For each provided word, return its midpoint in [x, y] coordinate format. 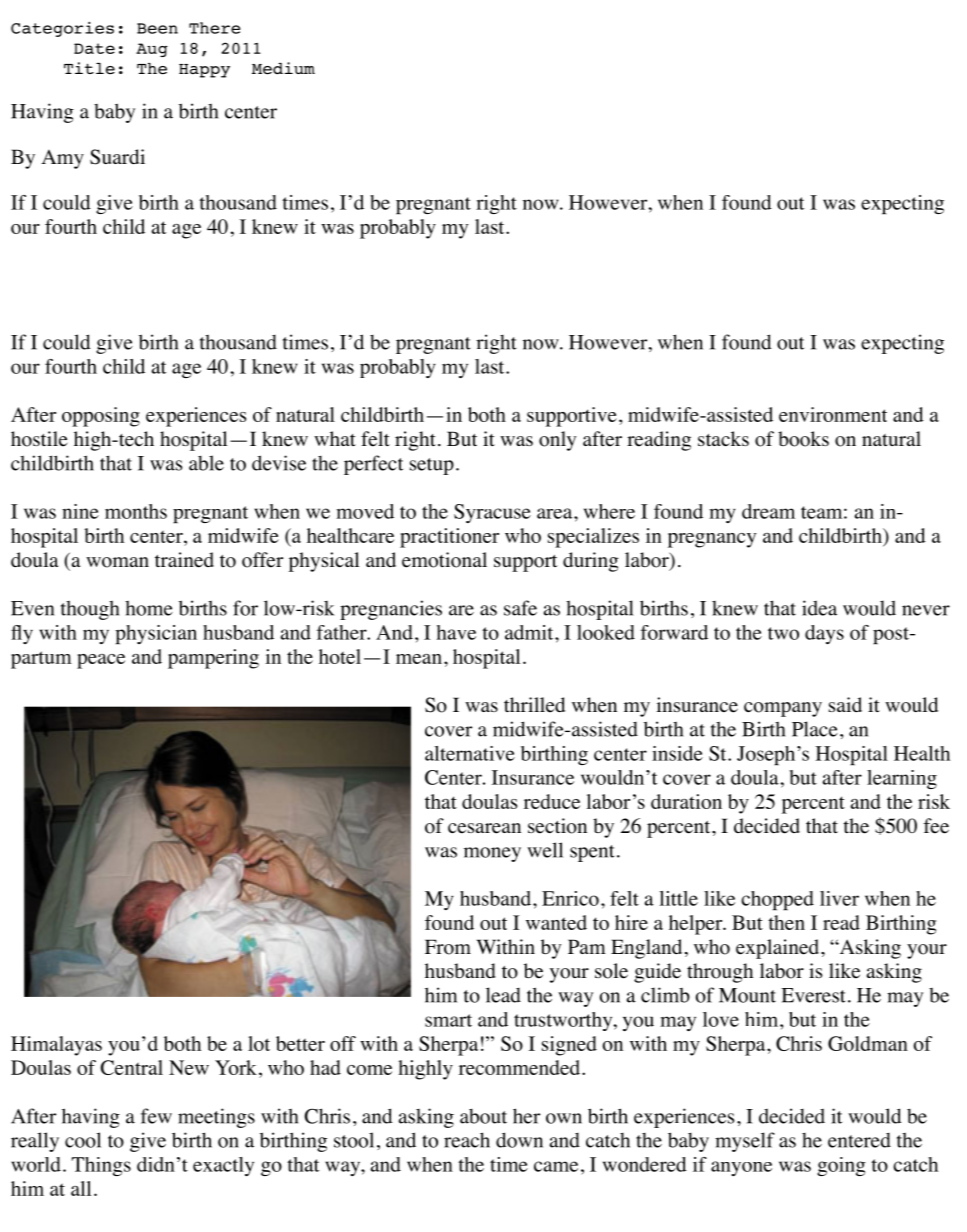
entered [859, 1140]
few [156, 1116]
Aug [152, 50]
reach [467, 1140]
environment [833, 414]
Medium [283, 68]
